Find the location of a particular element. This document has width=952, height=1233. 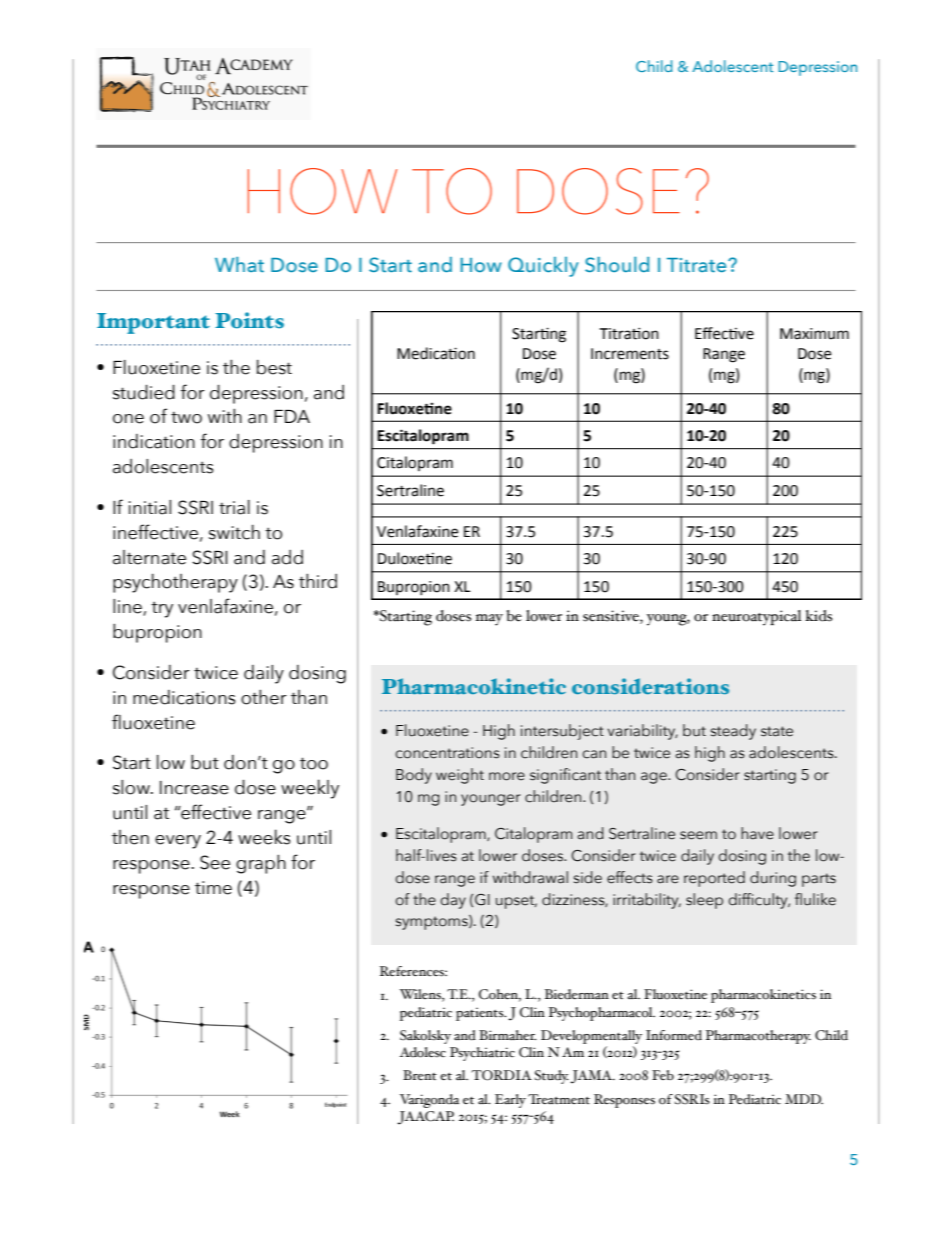

time is located at coordinates (213, 888).
